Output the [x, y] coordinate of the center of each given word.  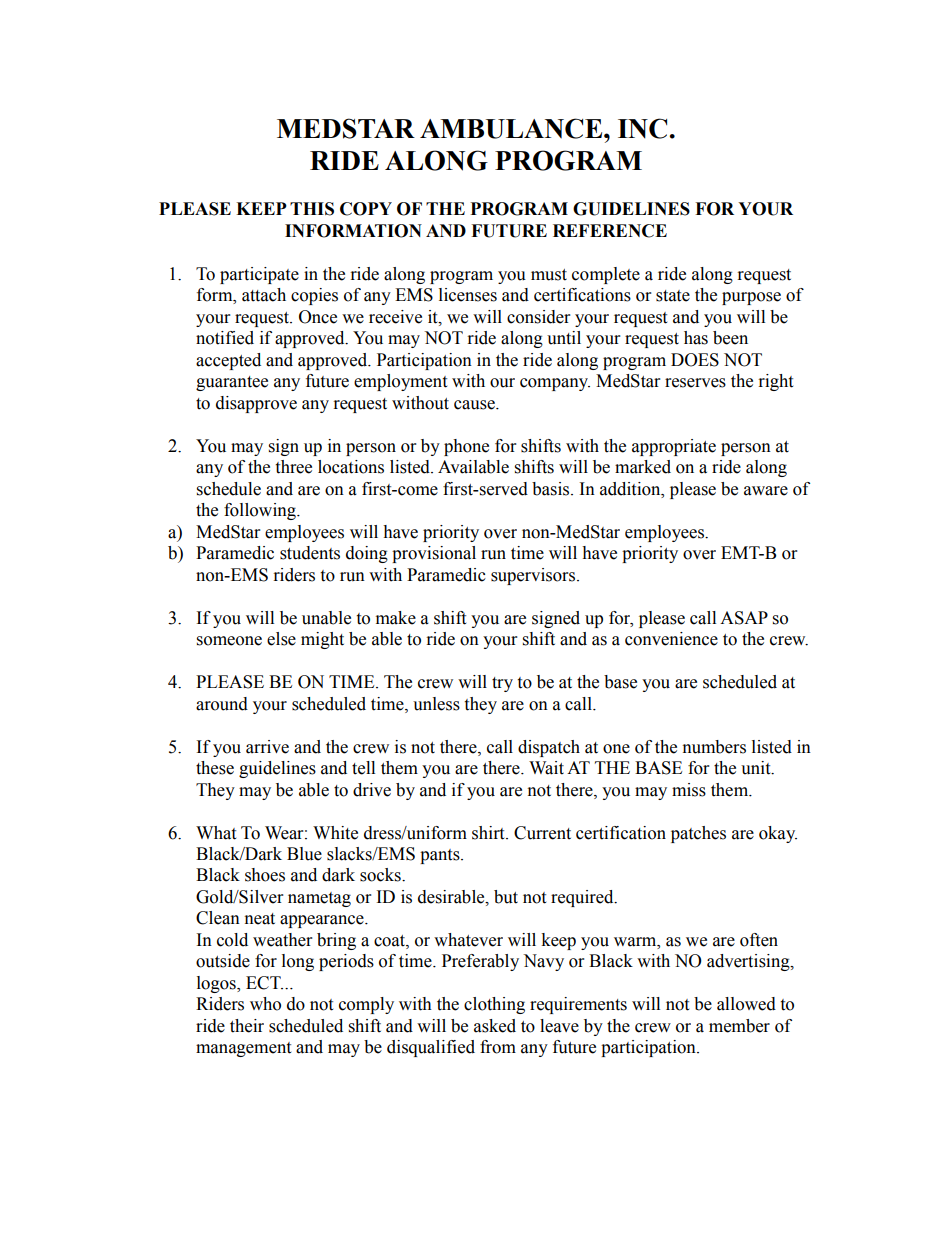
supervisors [533, 576]
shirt [489, 833]
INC [642, 128]
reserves [695, 383]
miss [689, 790]
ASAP [744, 618]
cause [475, 405]
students [310, 553]
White [335, 833]
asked [495, 1026]
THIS [312, 209]
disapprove [256, 404]
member [739, 1026]
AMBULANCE [512, 128]
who [265, 1004]
